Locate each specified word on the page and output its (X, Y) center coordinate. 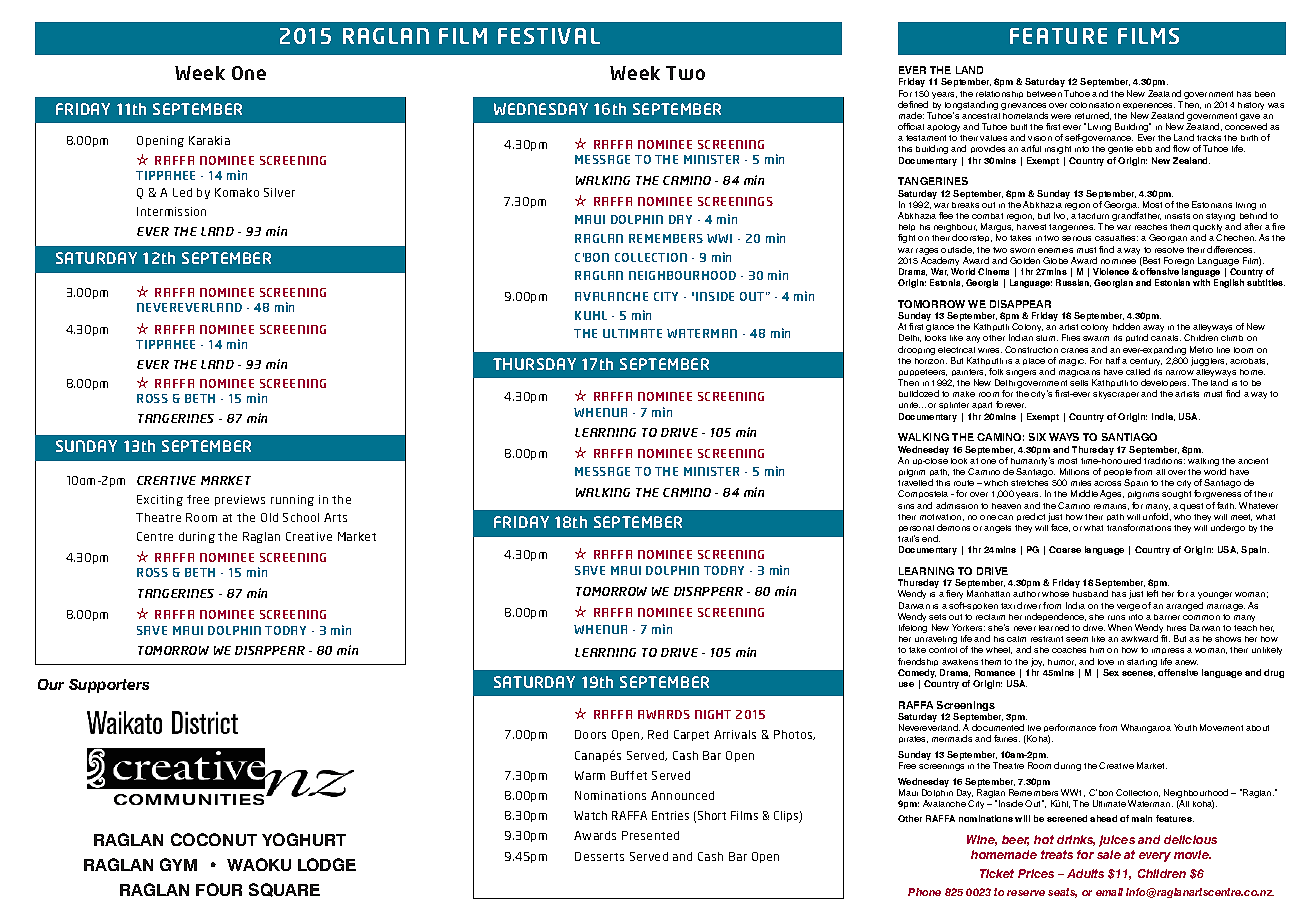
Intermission (171, 211)
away (1153, 330)
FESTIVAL (549, 36)
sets (937, 617)
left (1152, 593)
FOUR (219, 889)
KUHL (591, 315)
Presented (650, 835)
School (301, 517)
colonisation (1095, 105)
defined (913, 104)
